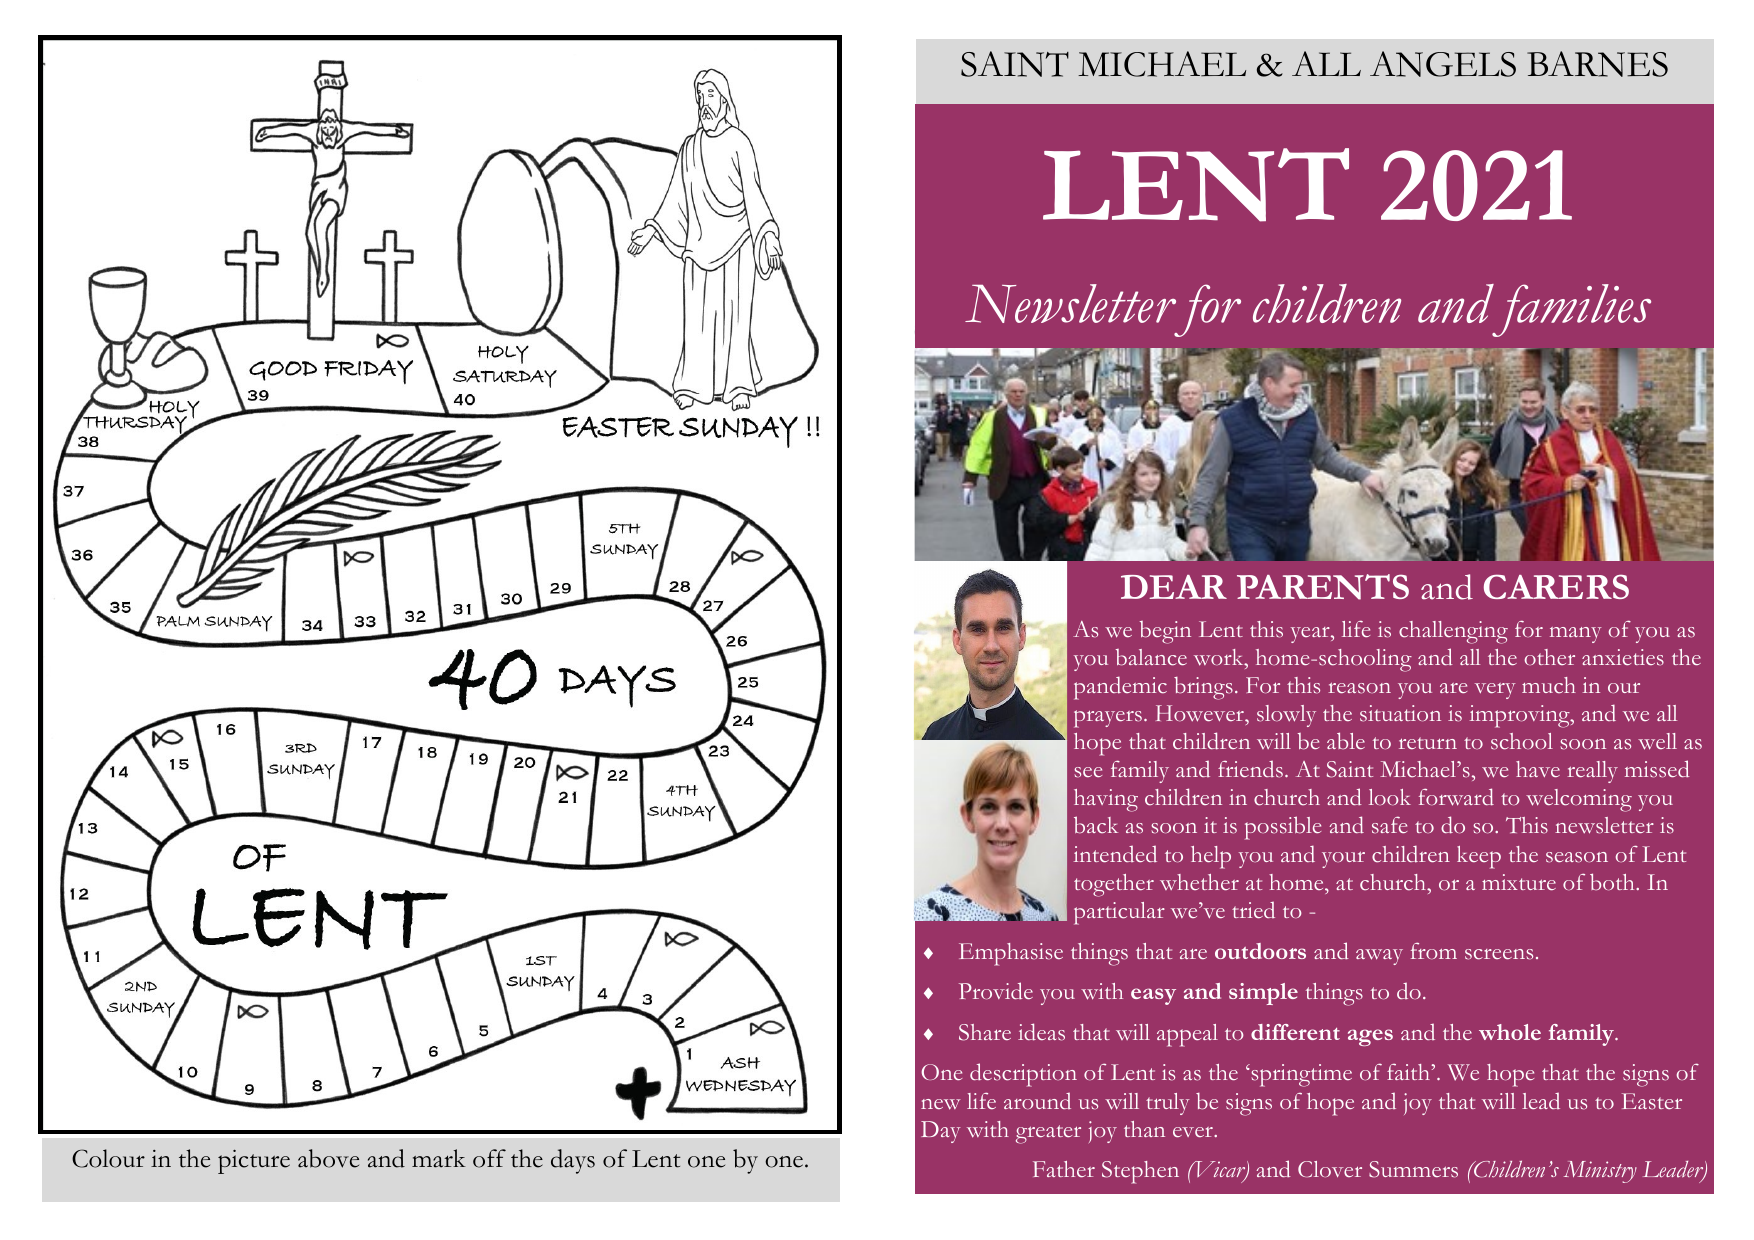  Describe the element at coordinates (1556, 586) in the document. I see `CARERS` at that location.
